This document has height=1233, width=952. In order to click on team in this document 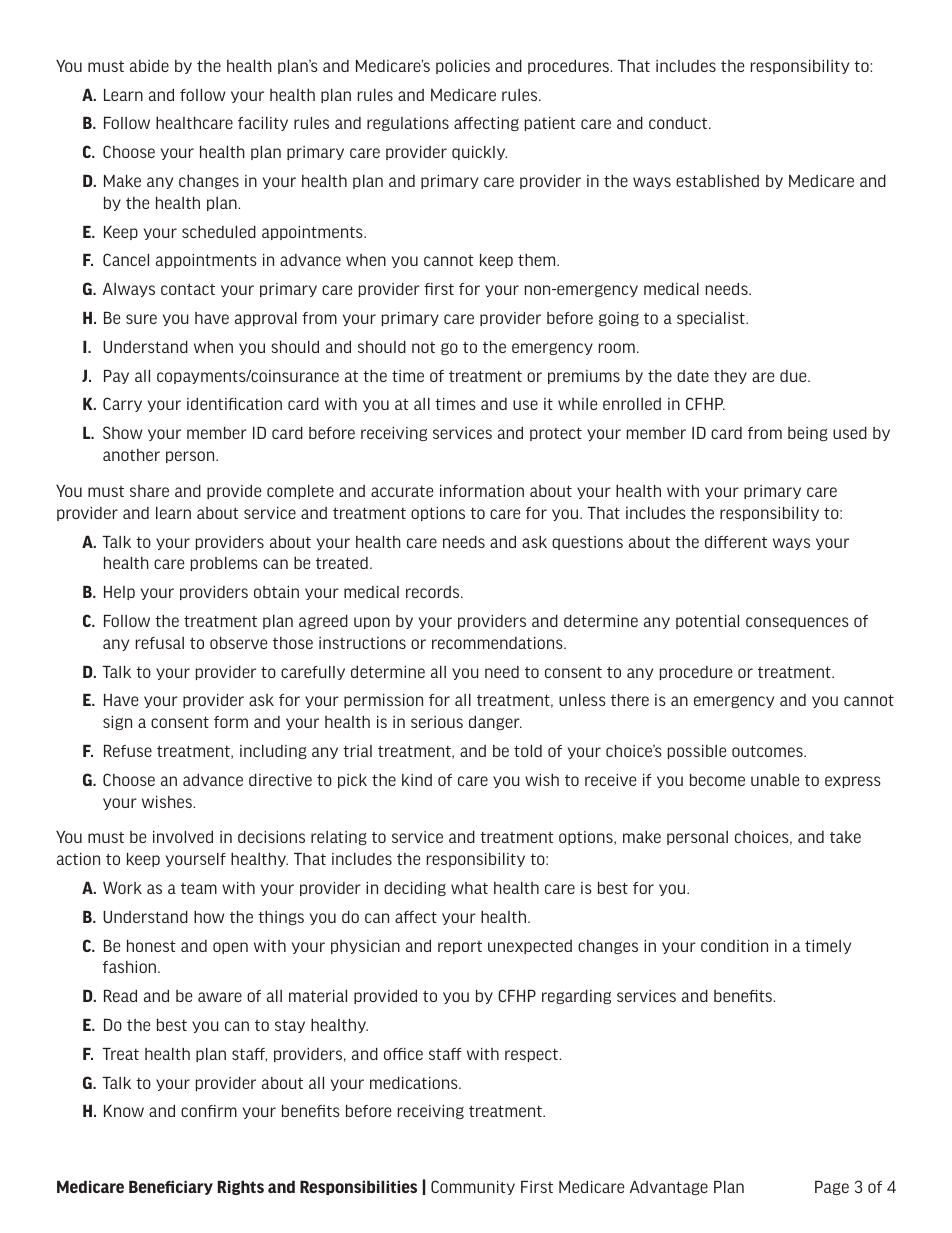, I will do `click(199, 888)`.
